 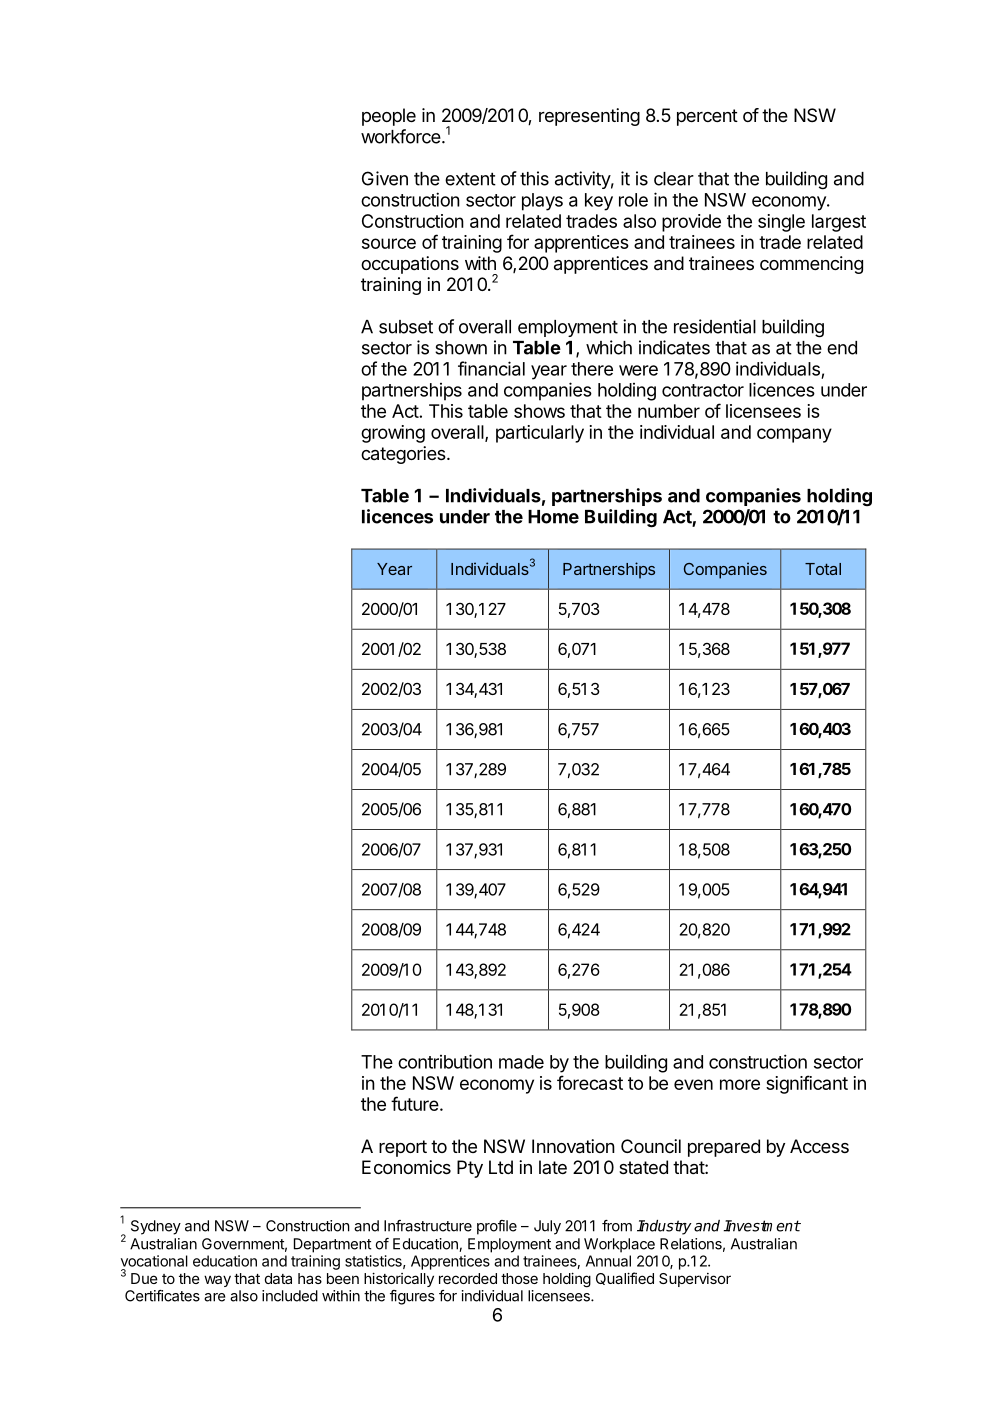 I want to click on growing, so click(x=393, y=434).
